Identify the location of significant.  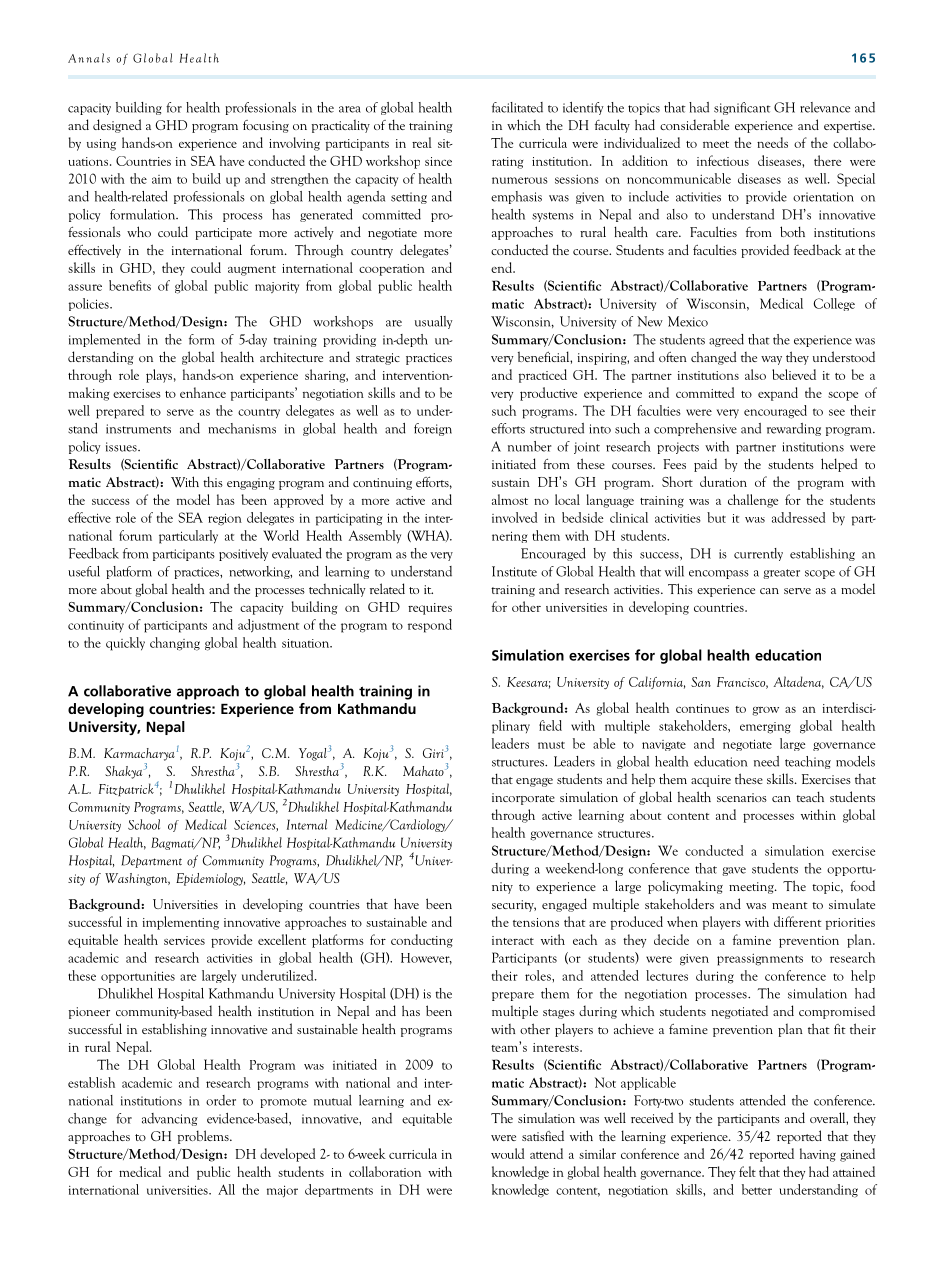
(742, 108).
